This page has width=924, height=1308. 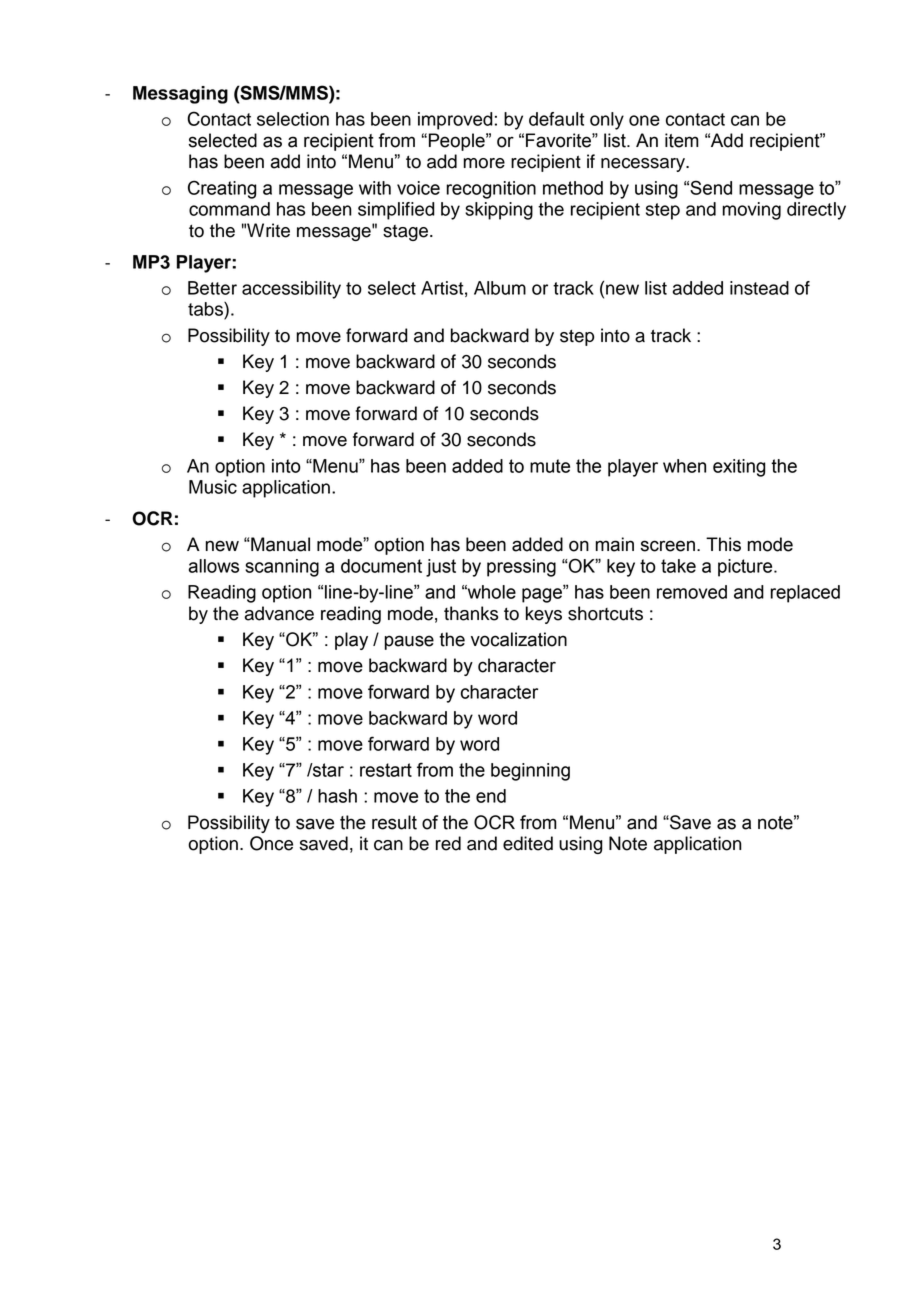 I want to click on improved, so click(x=455, y=121).
